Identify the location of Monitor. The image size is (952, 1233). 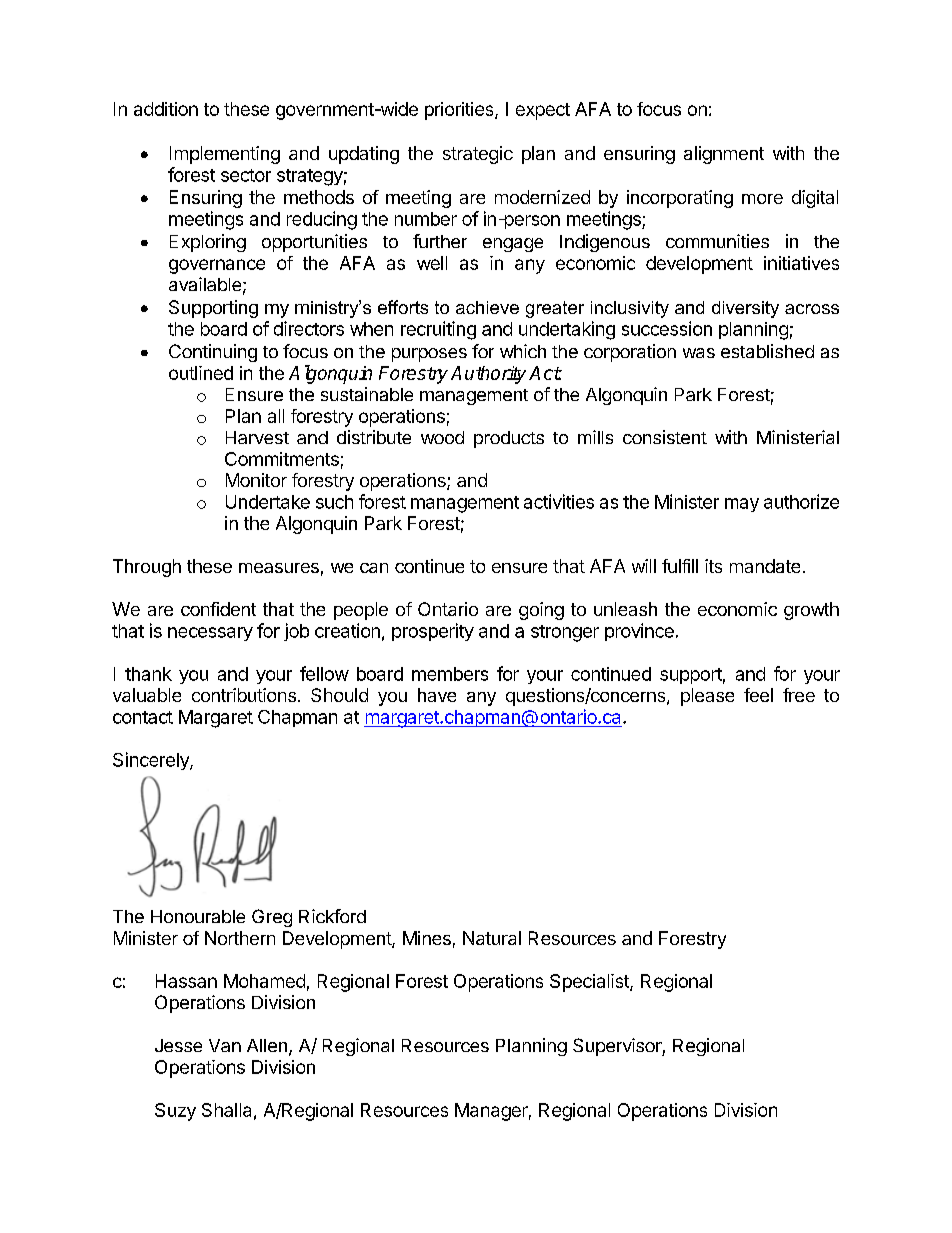
(256, 480).
